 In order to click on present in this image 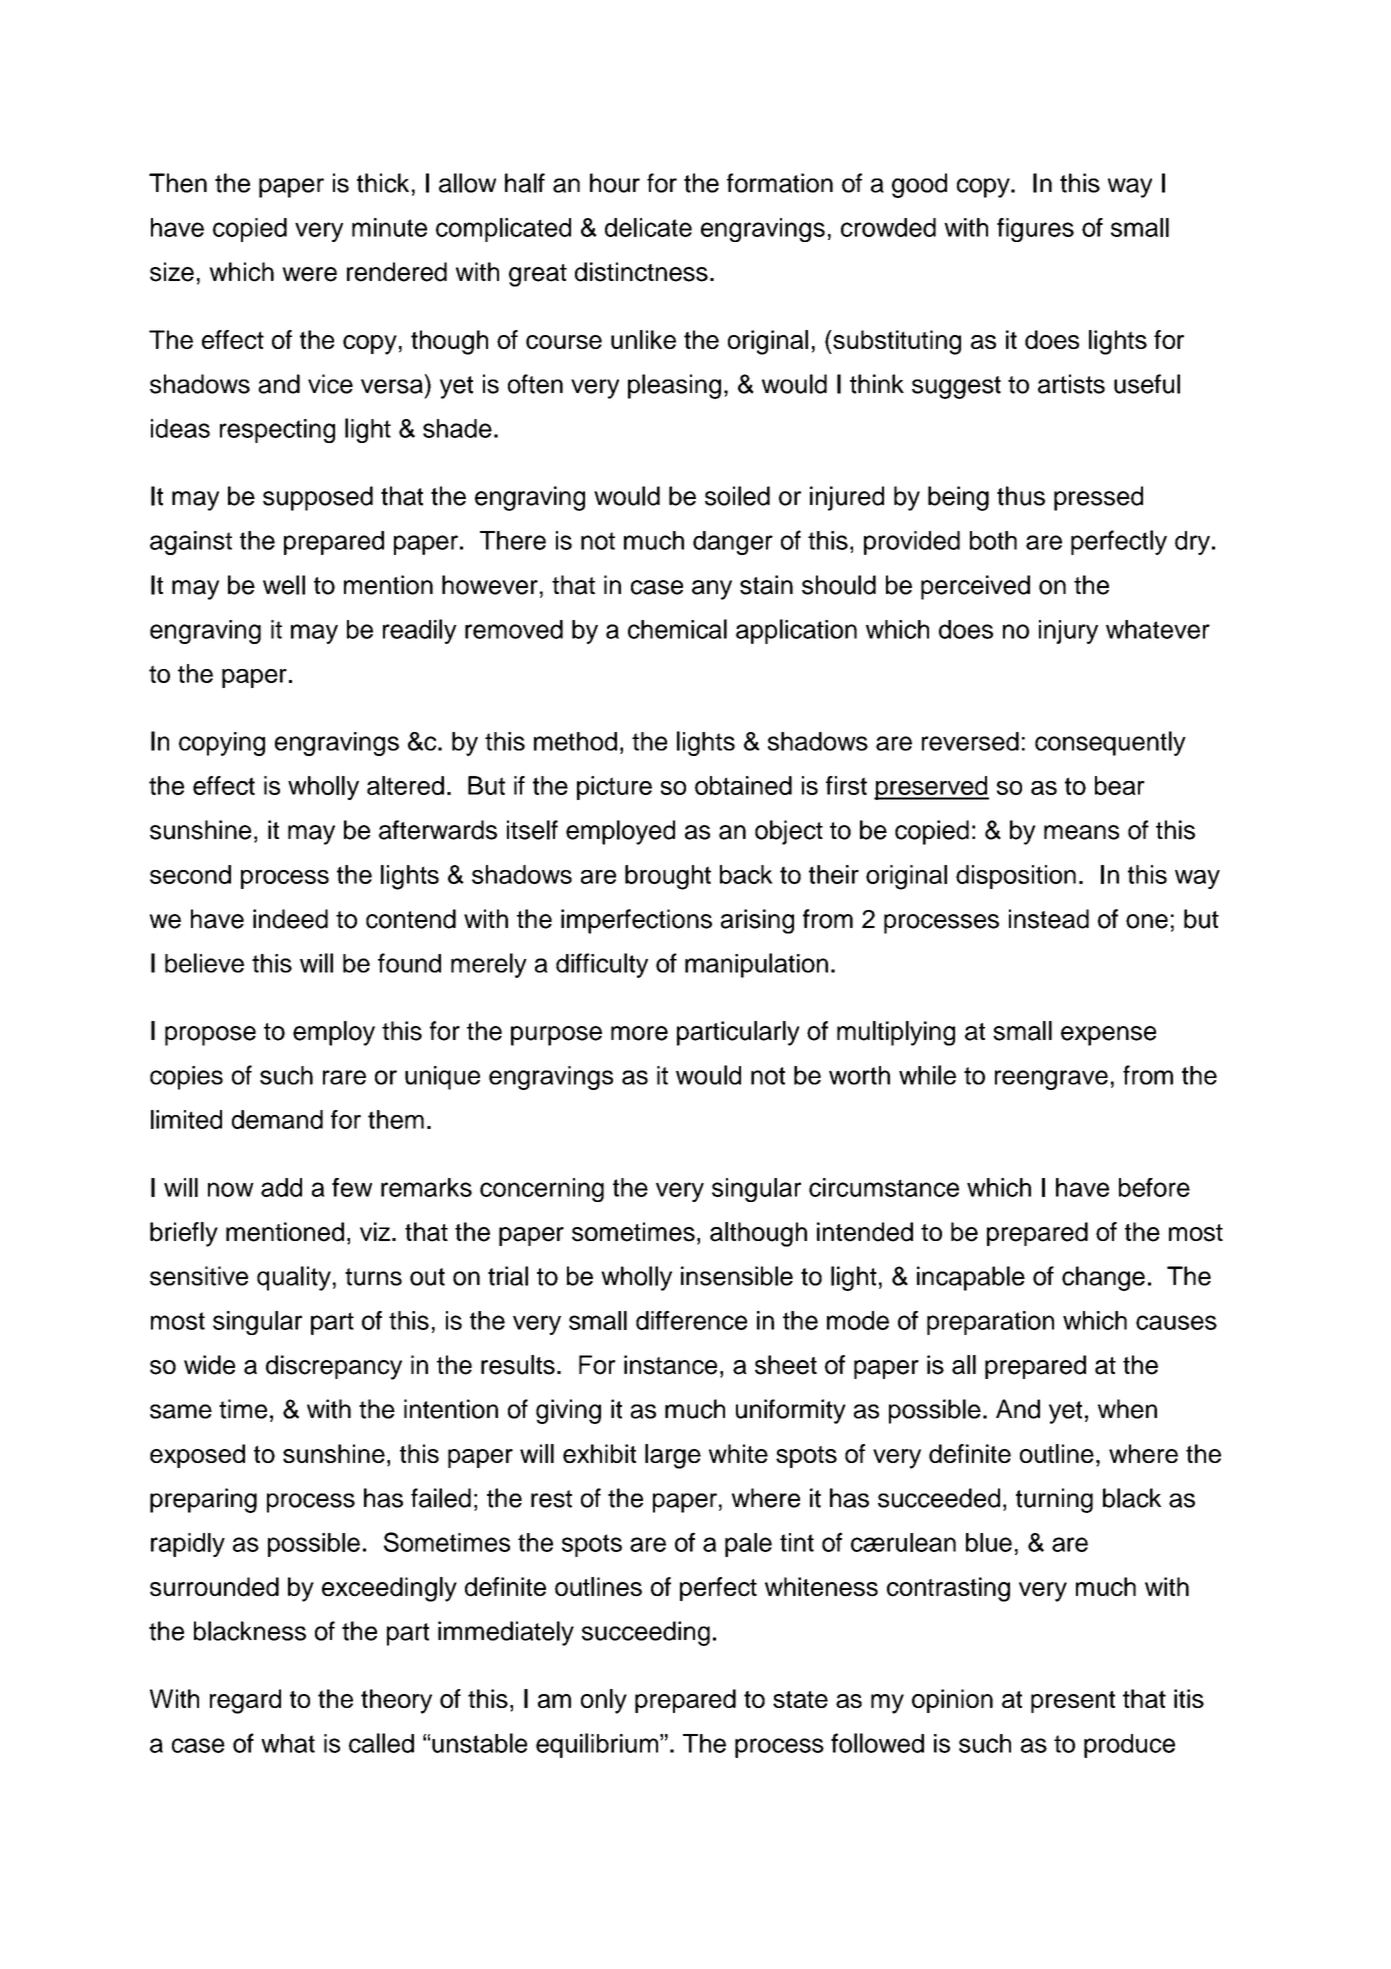, I will do `click(1073, 1702)`.
